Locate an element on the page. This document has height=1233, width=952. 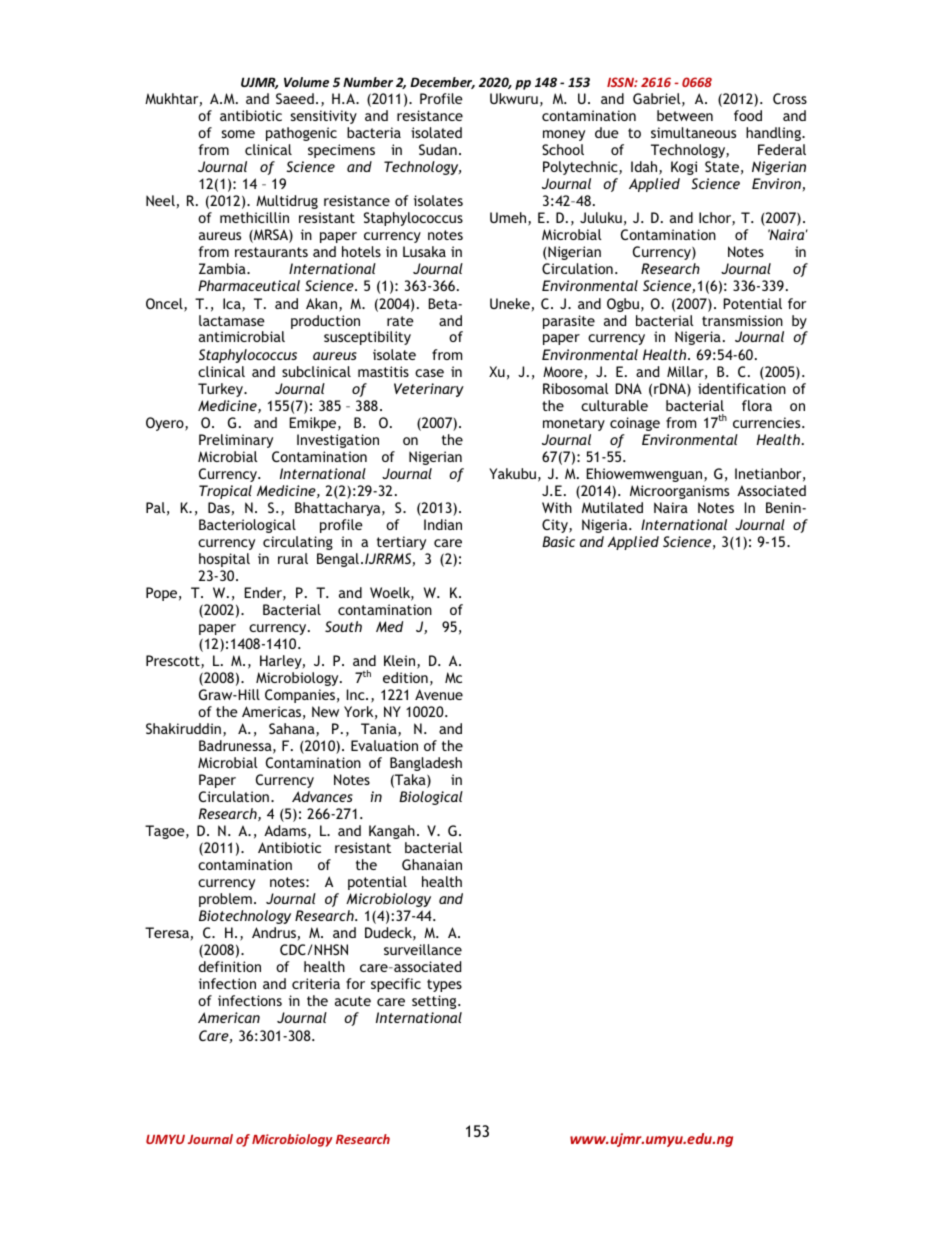
definition is located at coordinates (230, 966).
